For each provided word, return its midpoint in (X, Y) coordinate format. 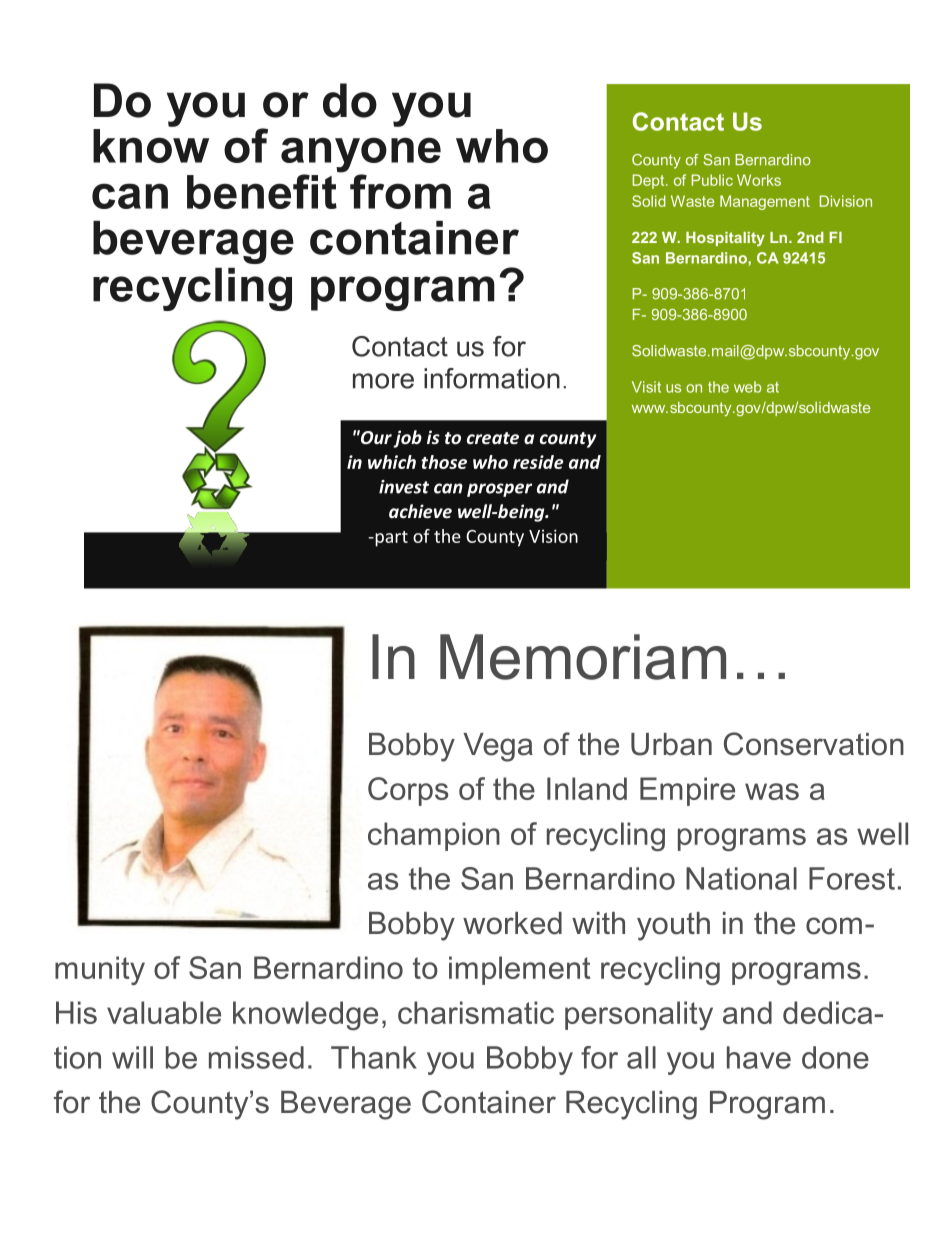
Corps (408, 791)
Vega (498, 747)
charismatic (476, 1012)
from (400, 191)
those (444, 462)
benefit (262, 191)
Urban (671, 744)
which (392, 462)
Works (759, 180)
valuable (164, 1012)
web (747, 387)
